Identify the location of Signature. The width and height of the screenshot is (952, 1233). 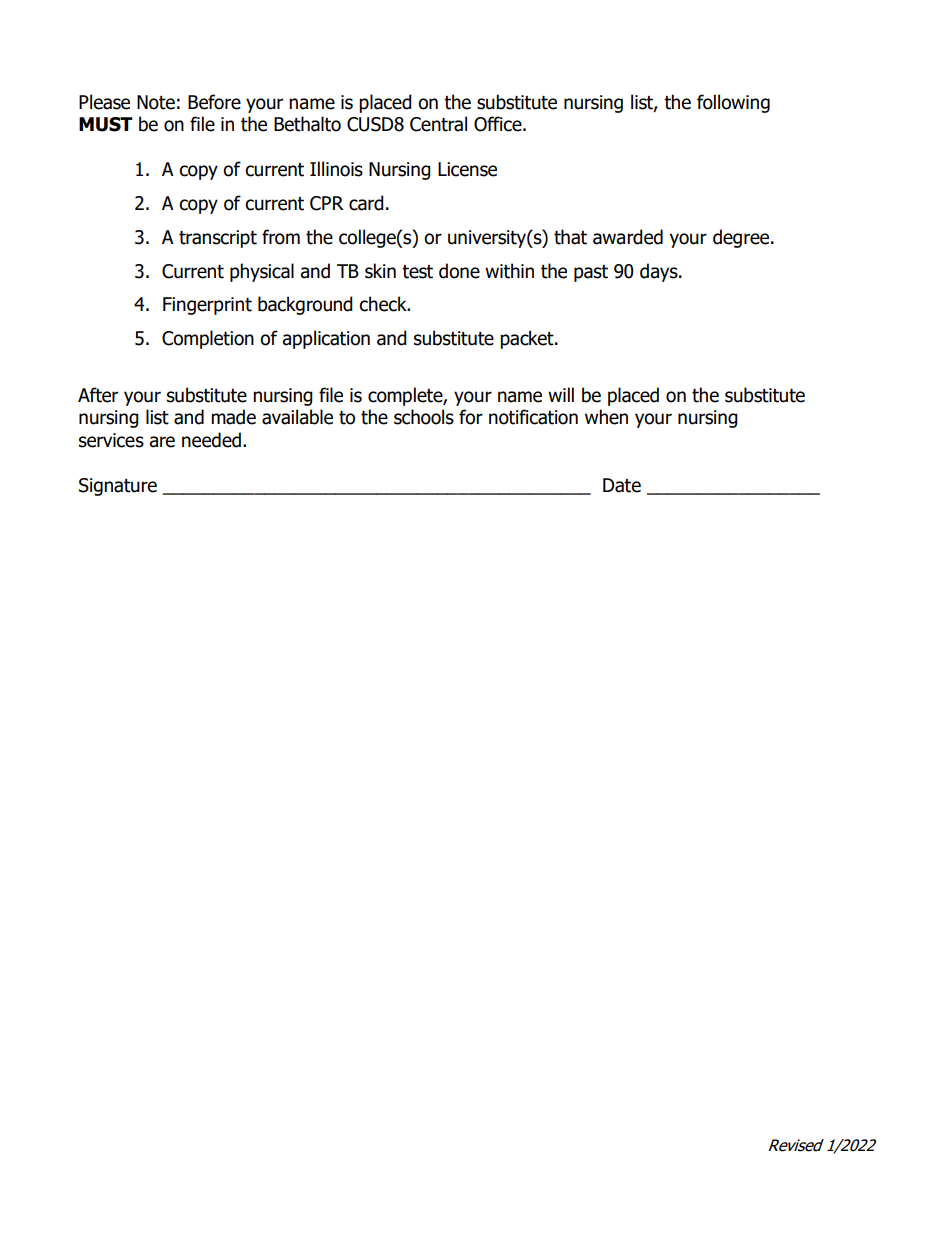
(118, 487).
